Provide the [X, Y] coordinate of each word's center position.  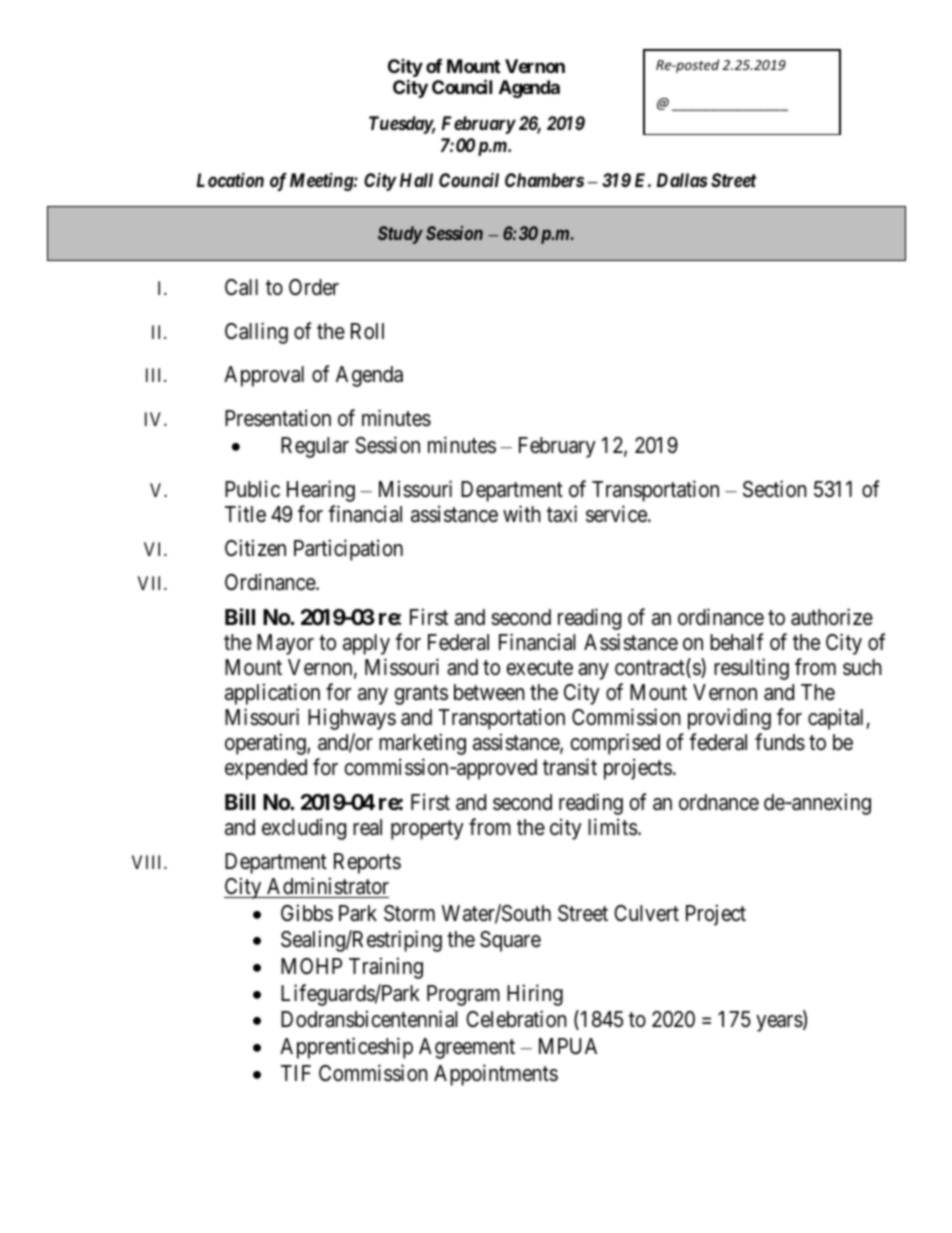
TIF [296, 1073]
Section [775, 489]
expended [266, 769]
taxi [562, 514]
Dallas [682, 180]
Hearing [321, 491]
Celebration [516, 1019]
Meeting [322, 182]
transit [570, 767]
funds [780, 742]
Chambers [544, 180]
